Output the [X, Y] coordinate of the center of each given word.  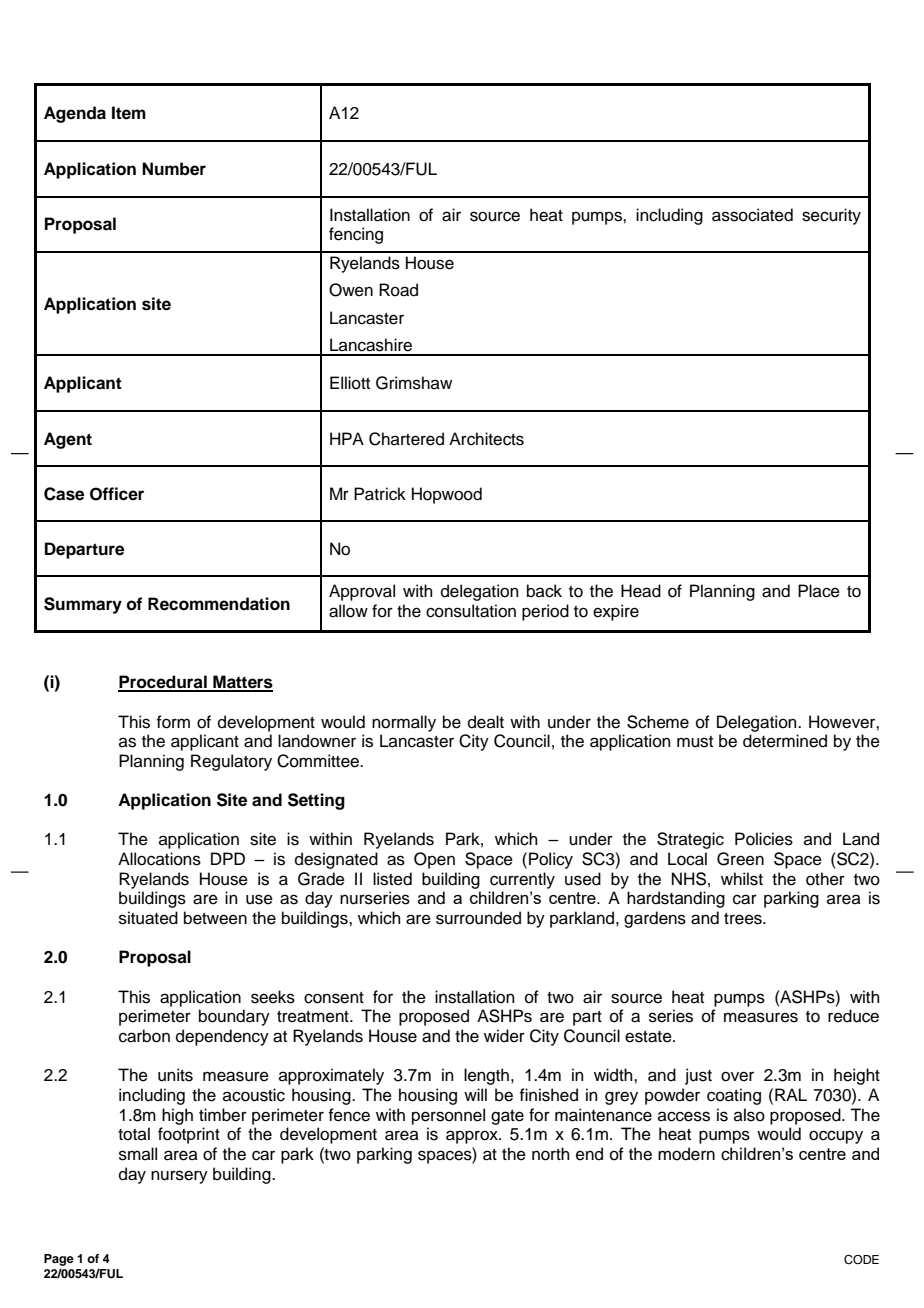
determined [785, 741]
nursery [179, 1177]
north [551, 1154]
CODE [861, 1260]
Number [174, 169]
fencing [356, 235]
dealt [486, 722]
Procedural [163, 683]
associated [752, 215]
